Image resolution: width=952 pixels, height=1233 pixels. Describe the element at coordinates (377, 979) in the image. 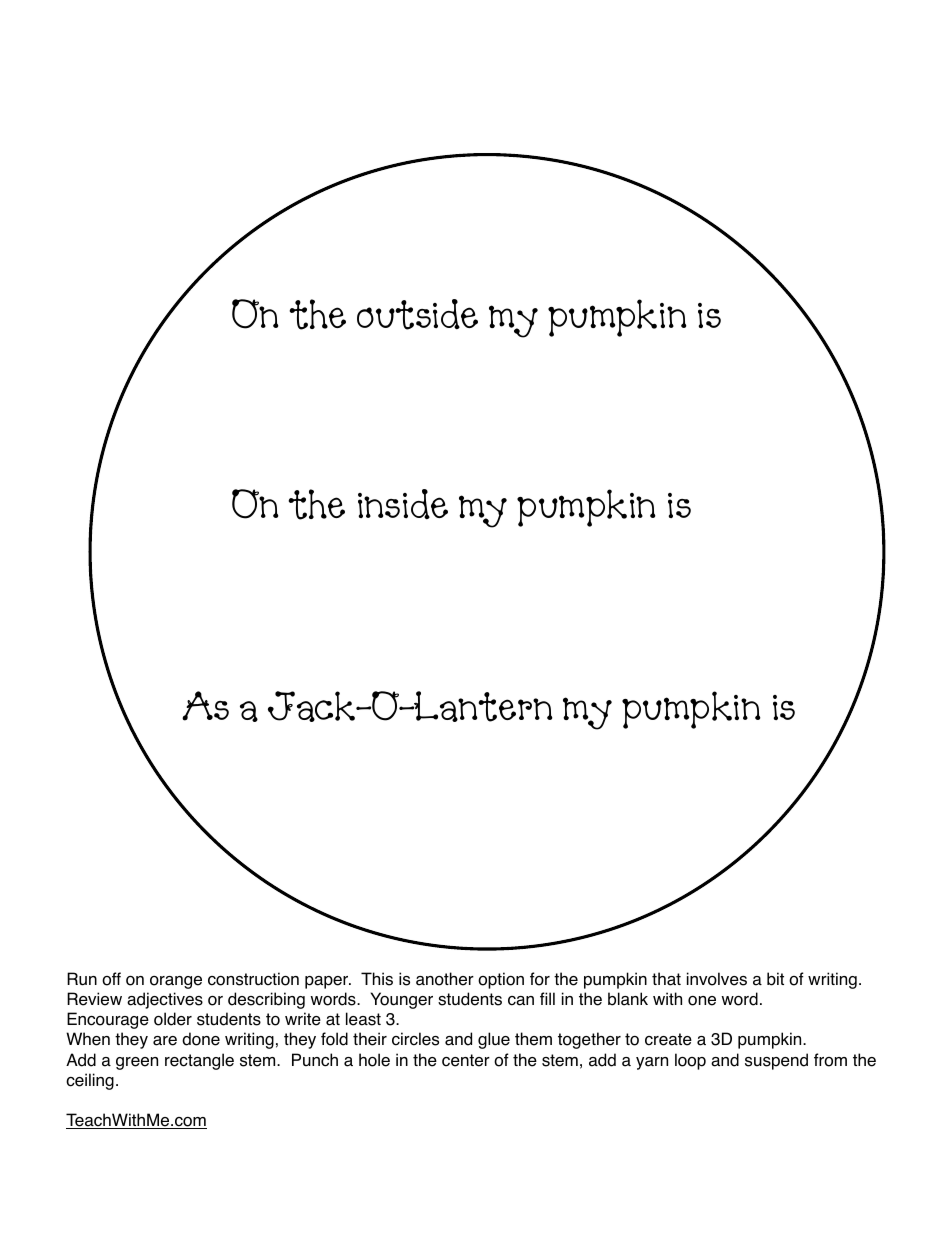

I see `This` at that location.
